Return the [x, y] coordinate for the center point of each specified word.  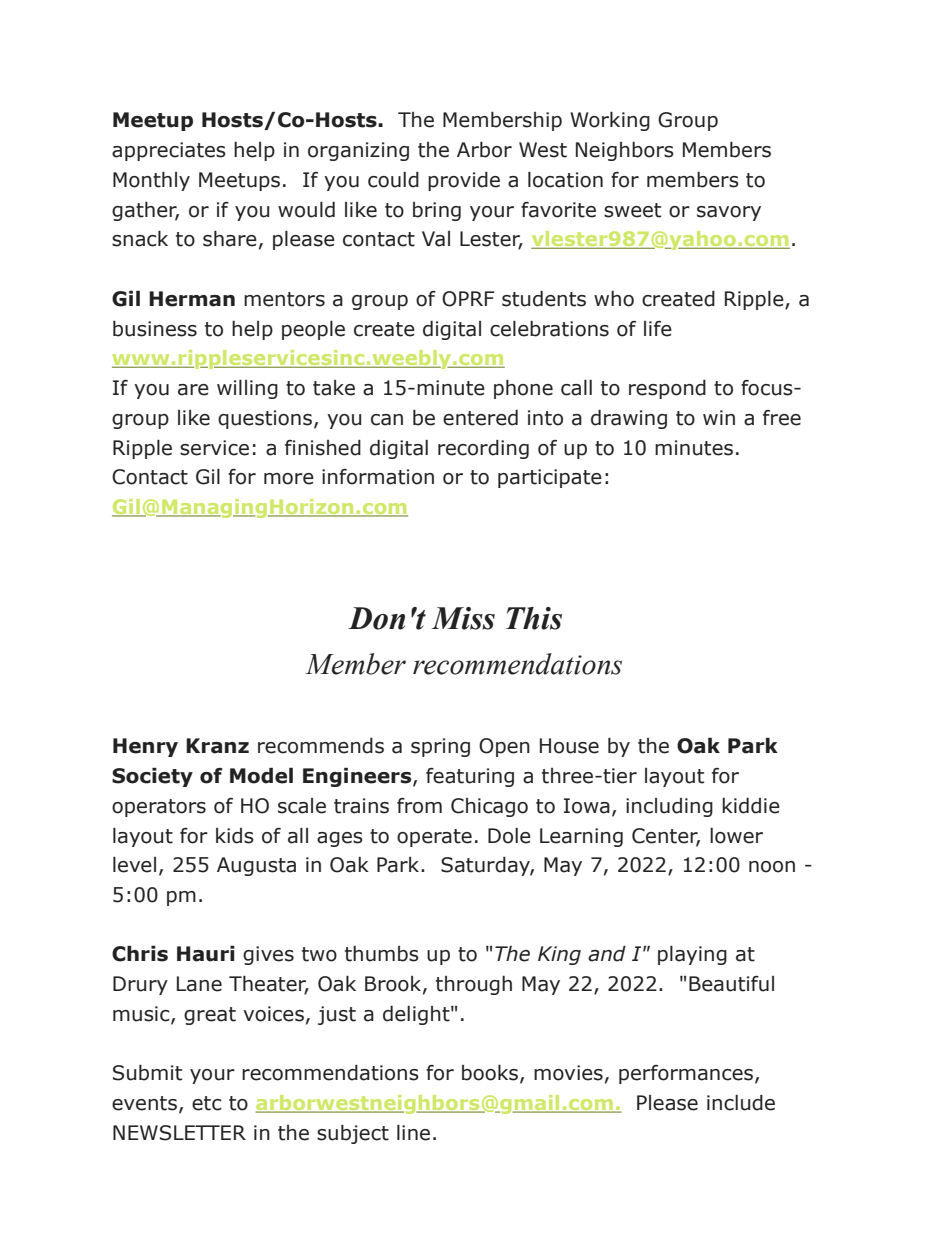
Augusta [256, 866]
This [534, 618]
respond [667, 389]
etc [207, 1103]
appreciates [169, 151]
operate [434, 838]
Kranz [217, 746]
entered [480, 418]
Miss [463, 618]
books [491, 1074]
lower [736, 836]
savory [729, 213]
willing [247, 389]
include [741, 1103]
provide [464, 181]
